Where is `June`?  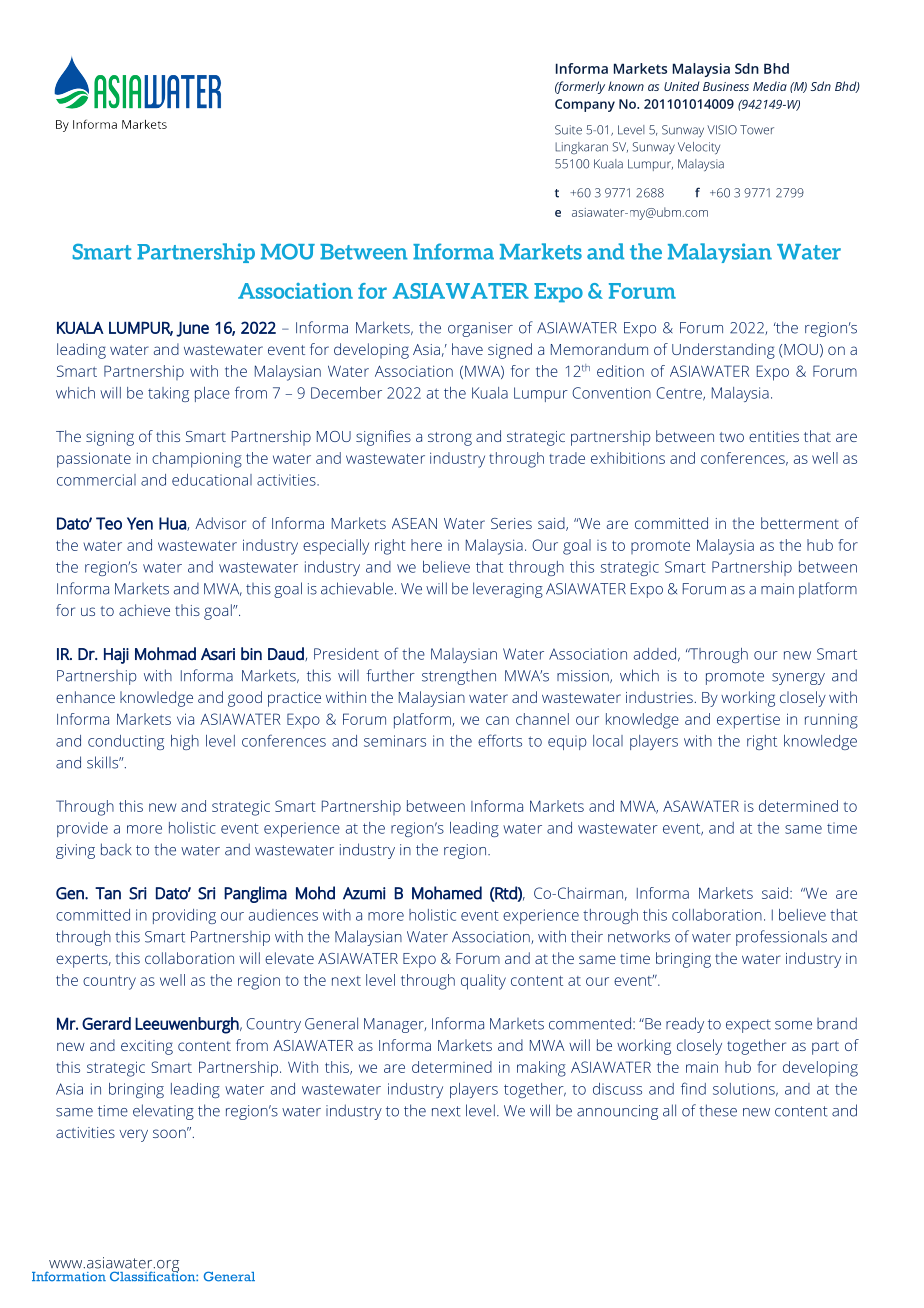 June is located at coordinates (192, 329).
